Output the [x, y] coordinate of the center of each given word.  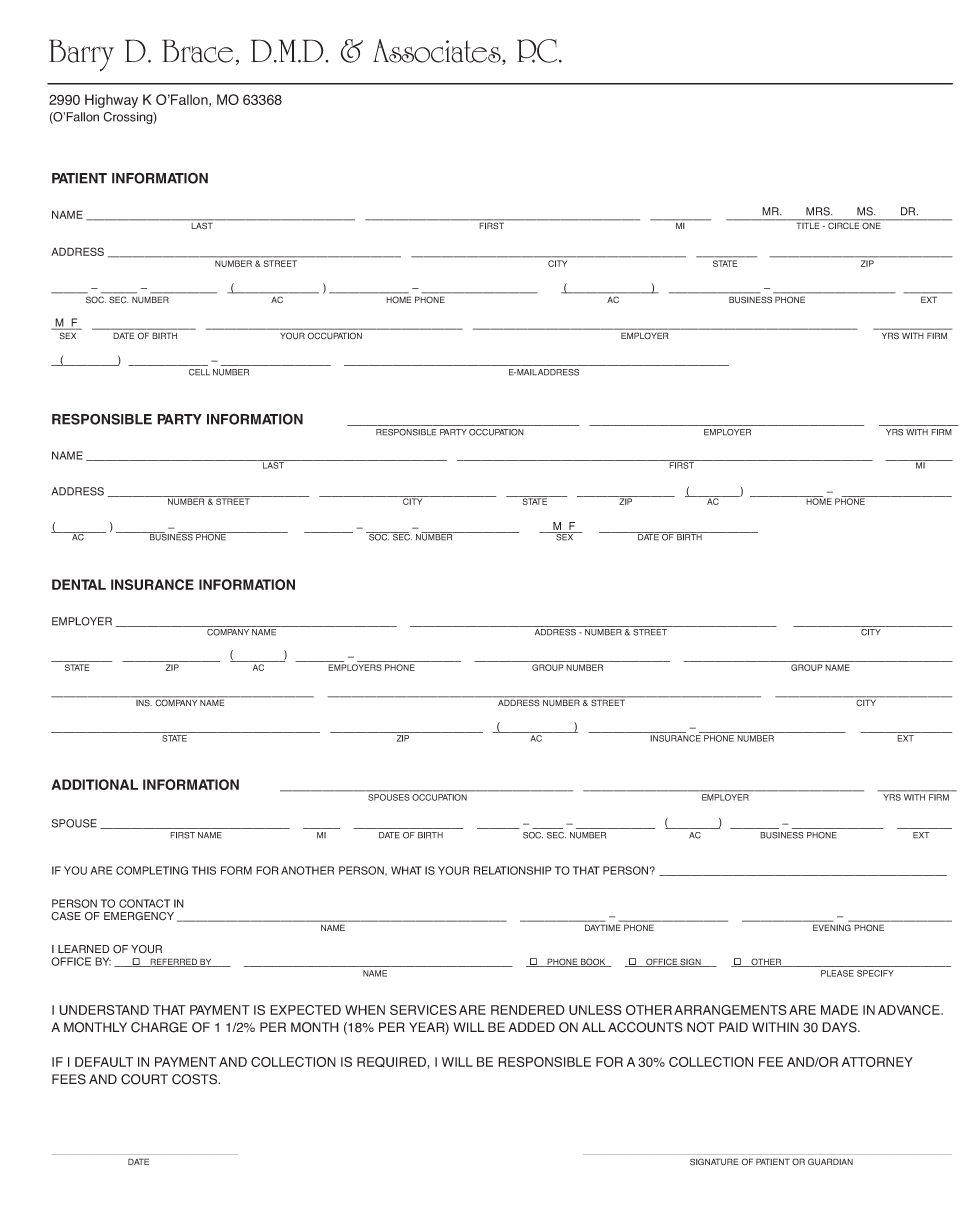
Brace [197, 51]
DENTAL [79, 584]
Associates [438, 52]
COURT [144, 1079]
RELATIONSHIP [513, 870]
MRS [819, 211]
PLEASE [837, 973]
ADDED [531, 1027]
